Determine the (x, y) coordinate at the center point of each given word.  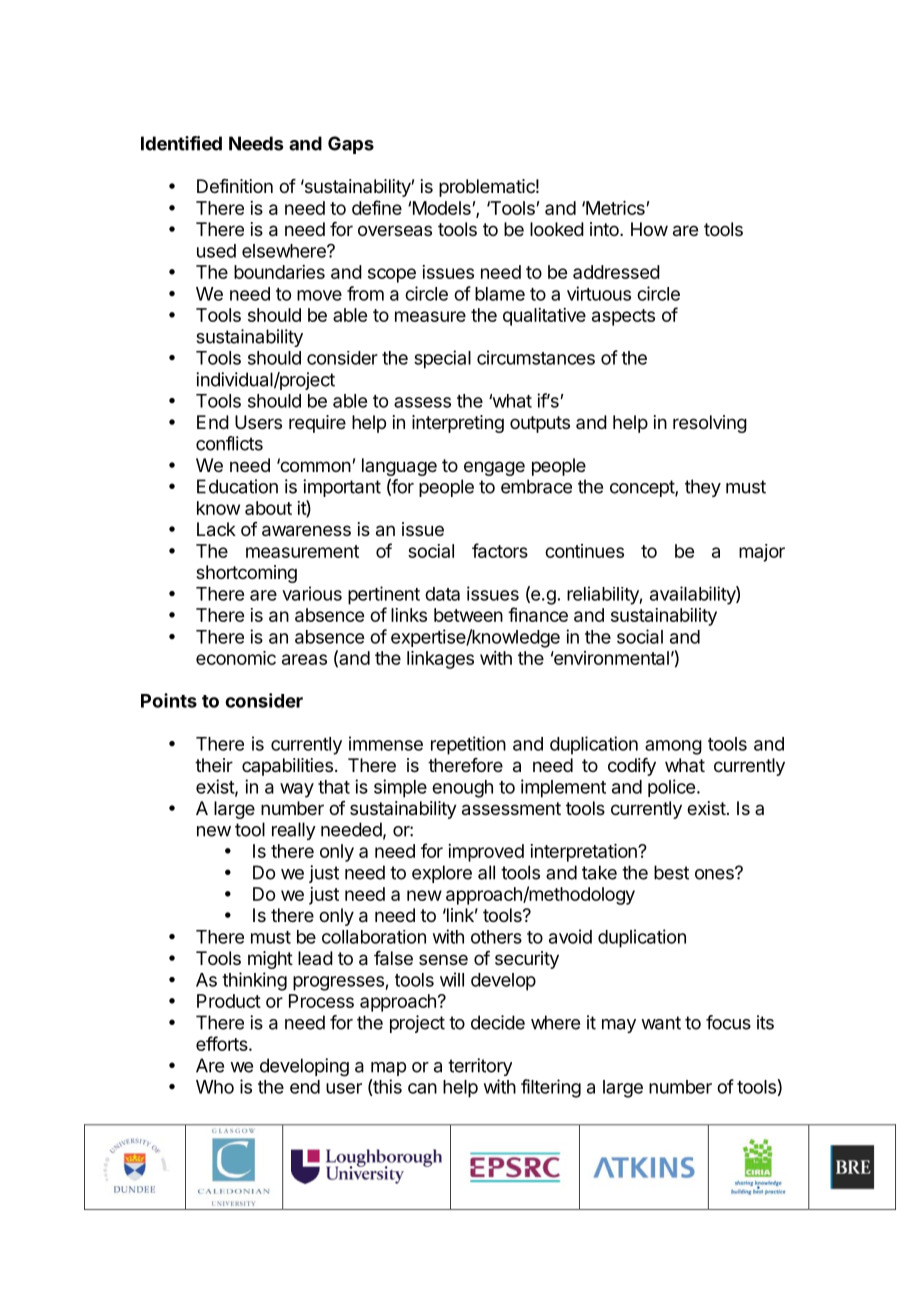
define (377, 207)
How (649, 229)
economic (236, 658)
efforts (222, 1043)
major (762, 553)
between (468, 615)
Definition (235, 186)
